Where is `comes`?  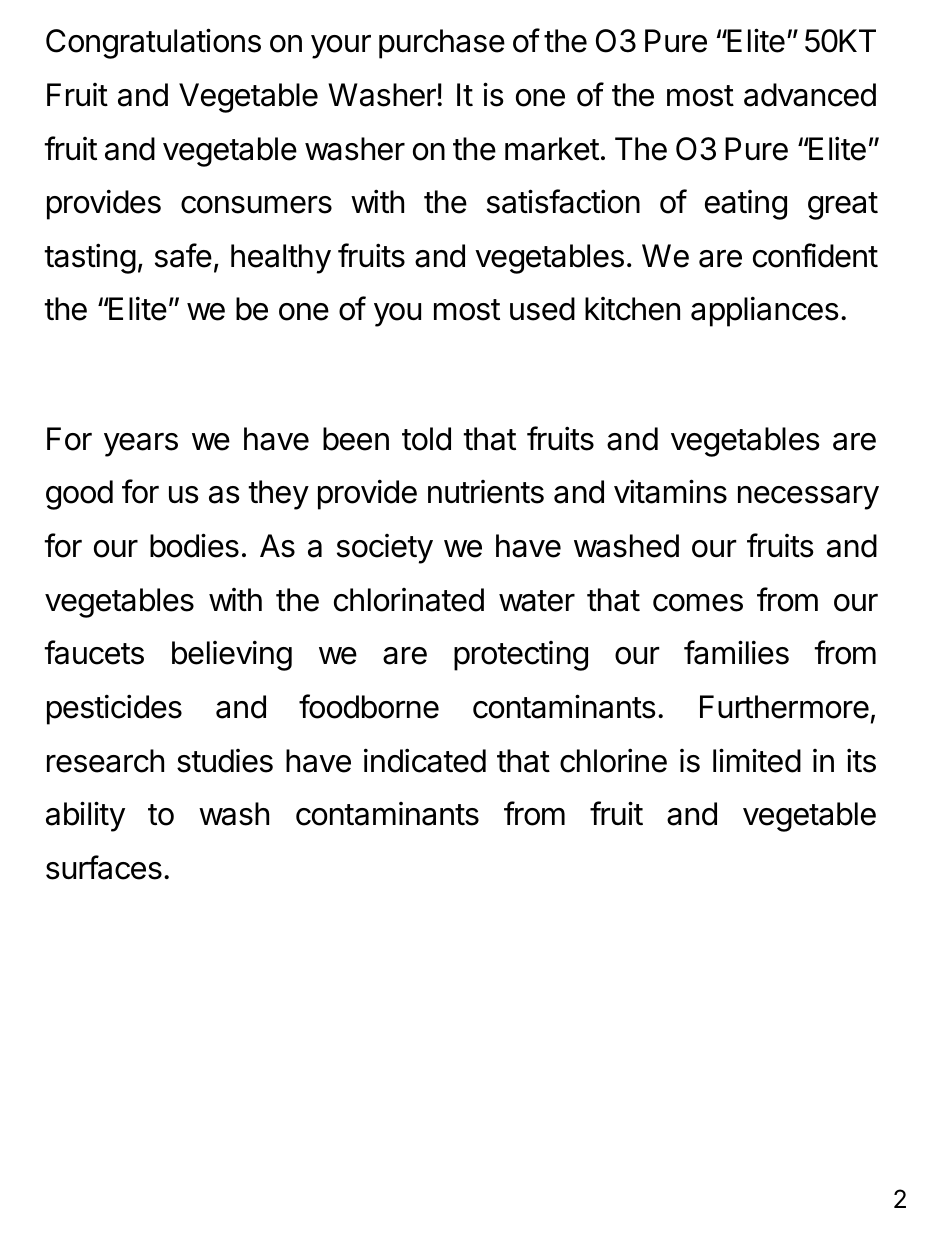
comes is located at coordinates (698, 603).
